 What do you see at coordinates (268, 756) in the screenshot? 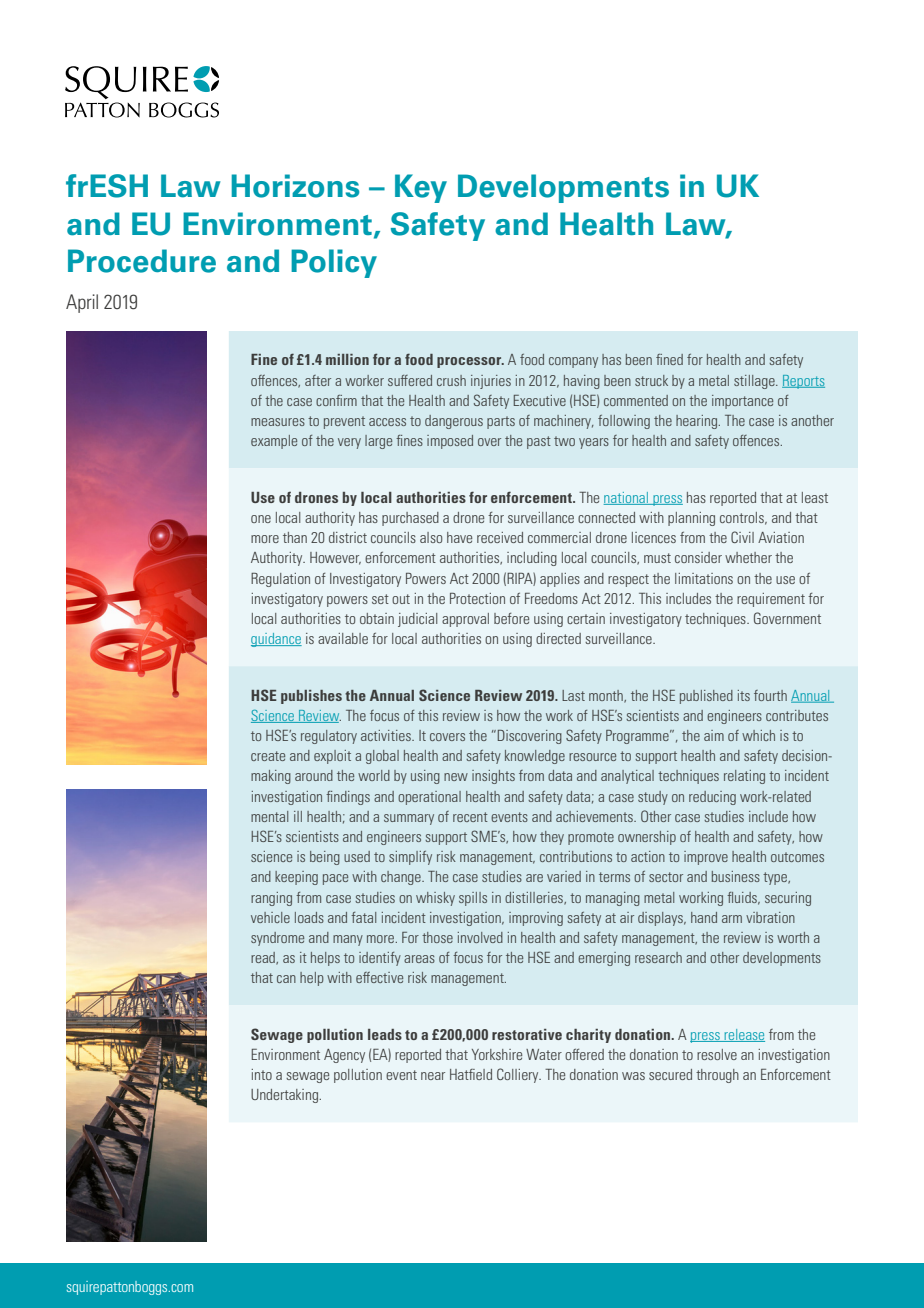
I see `create` at bounding box center [268, 756].
